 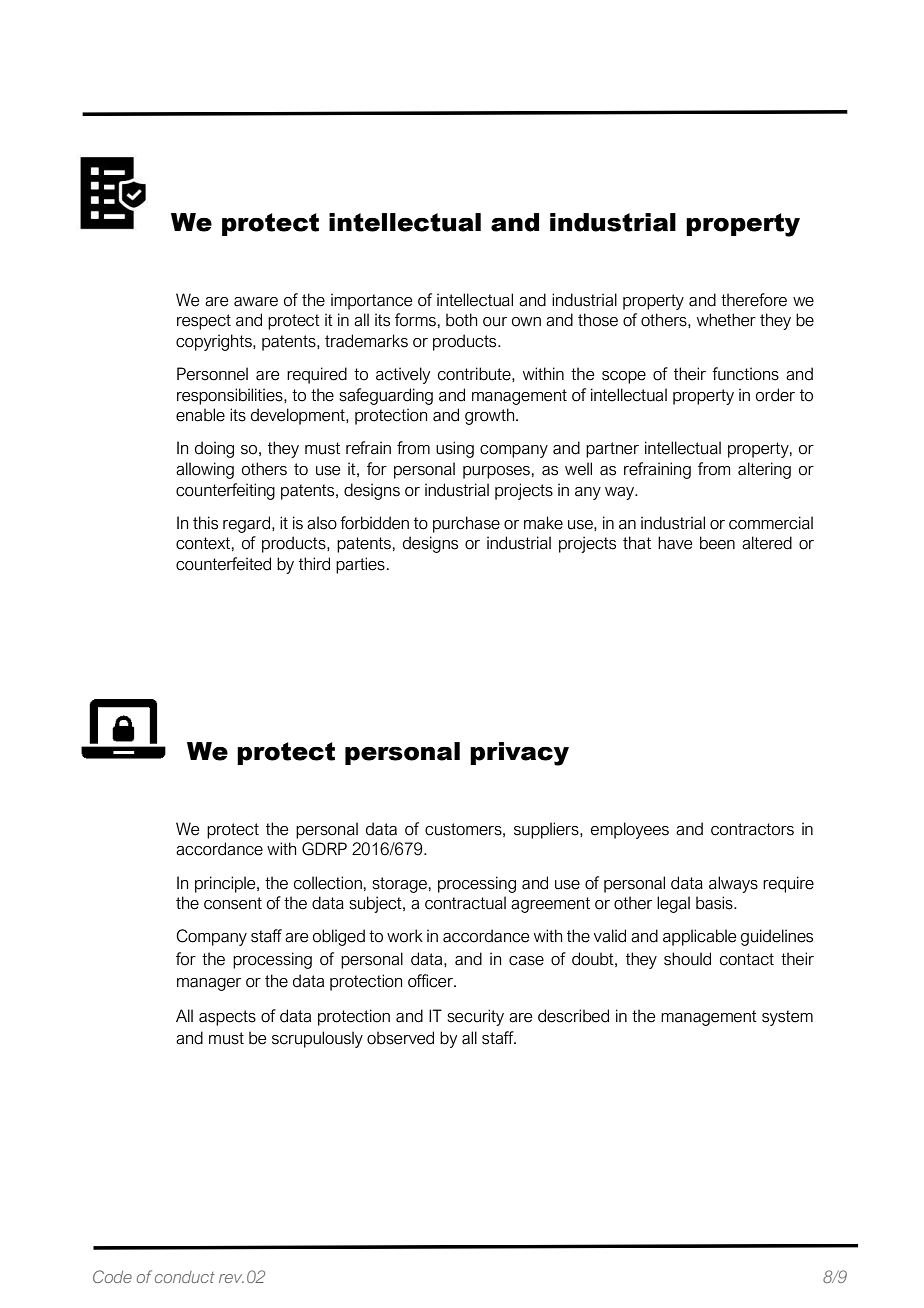 What do you see at coordinates (466, 524) in the screenshot?
I see `purchase` at bounding box center [466, 524].
